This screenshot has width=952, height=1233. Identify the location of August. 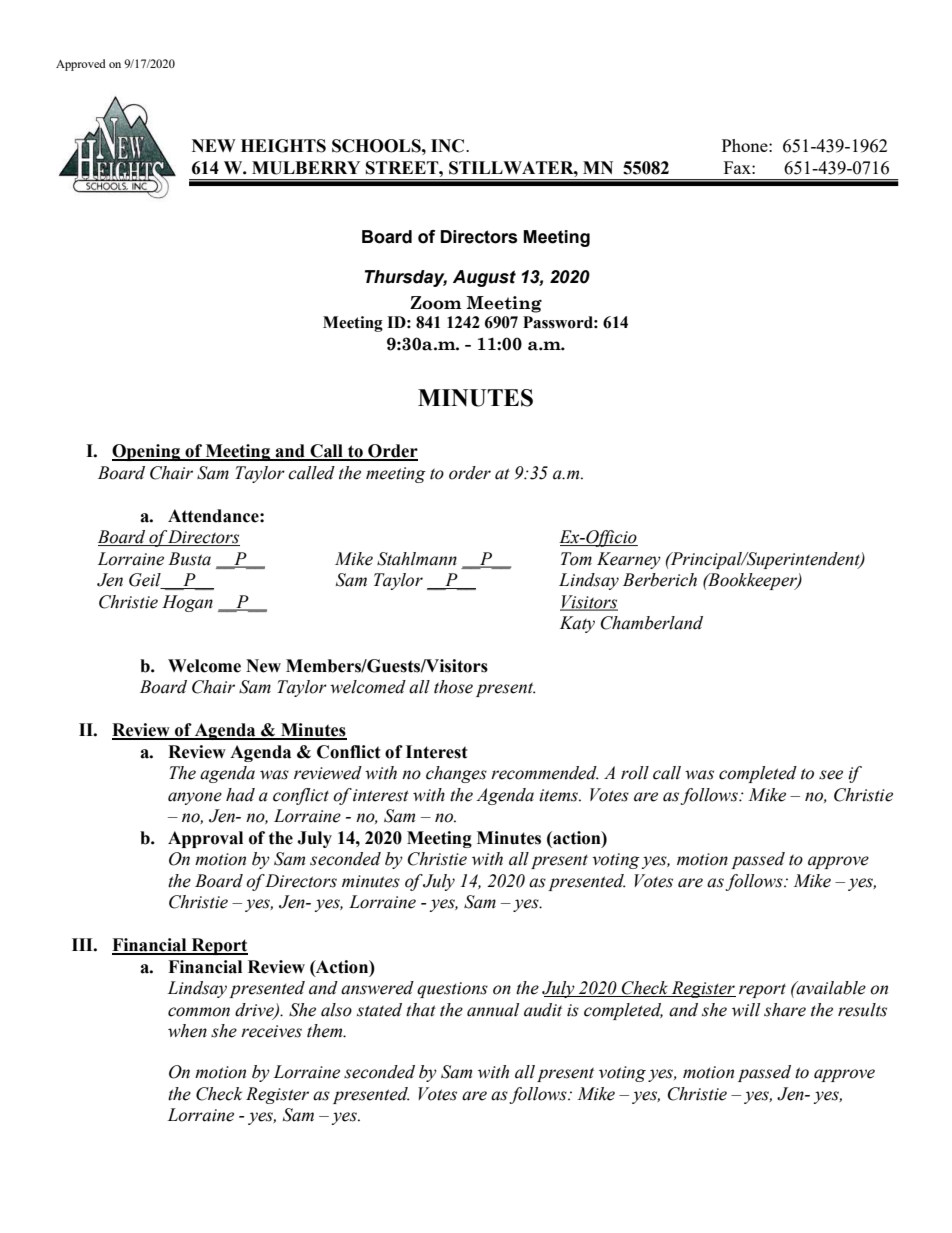
(484, 278).
